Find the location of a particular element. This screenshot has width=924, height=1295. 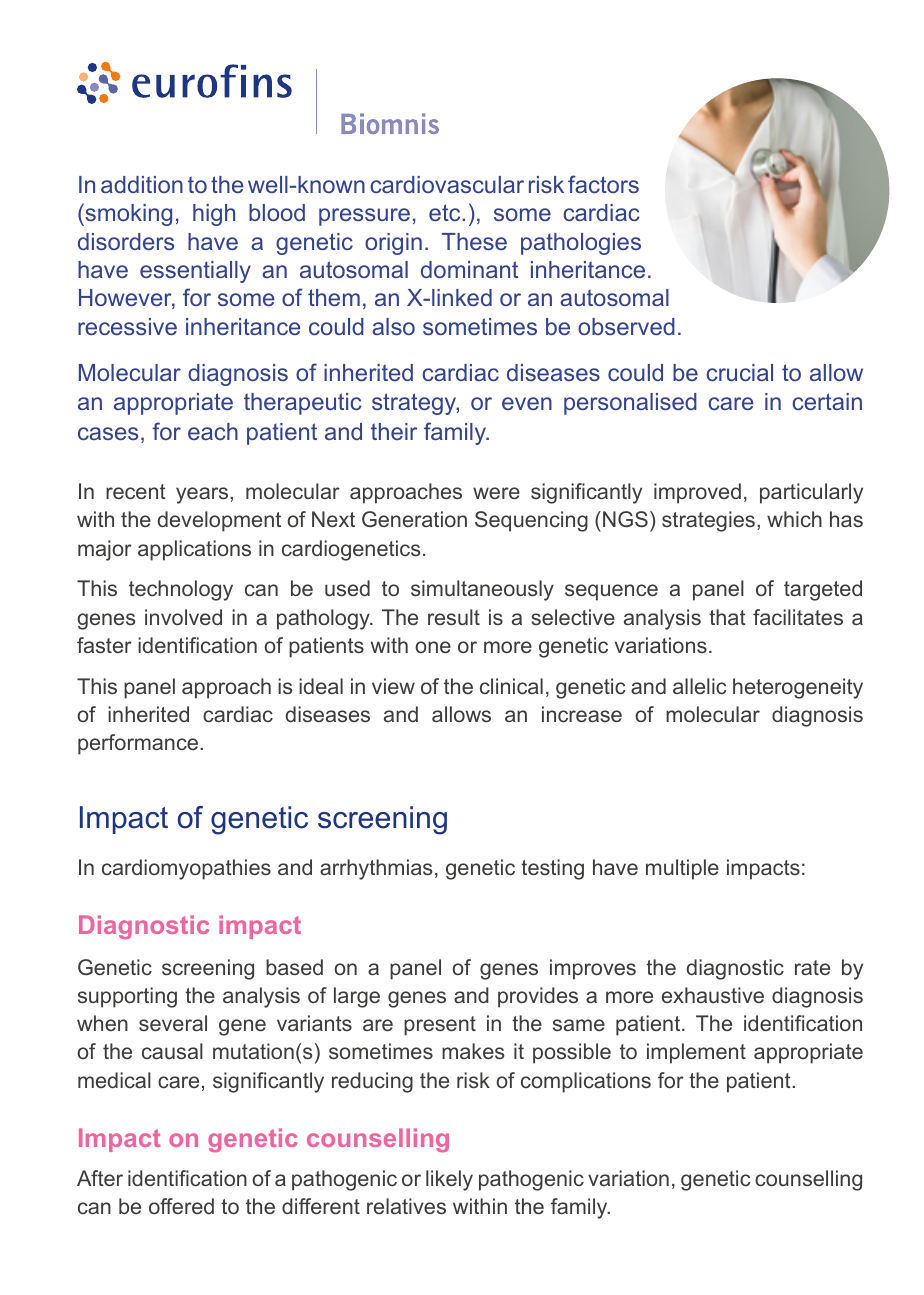

were is located at coordinates (496, 493).
